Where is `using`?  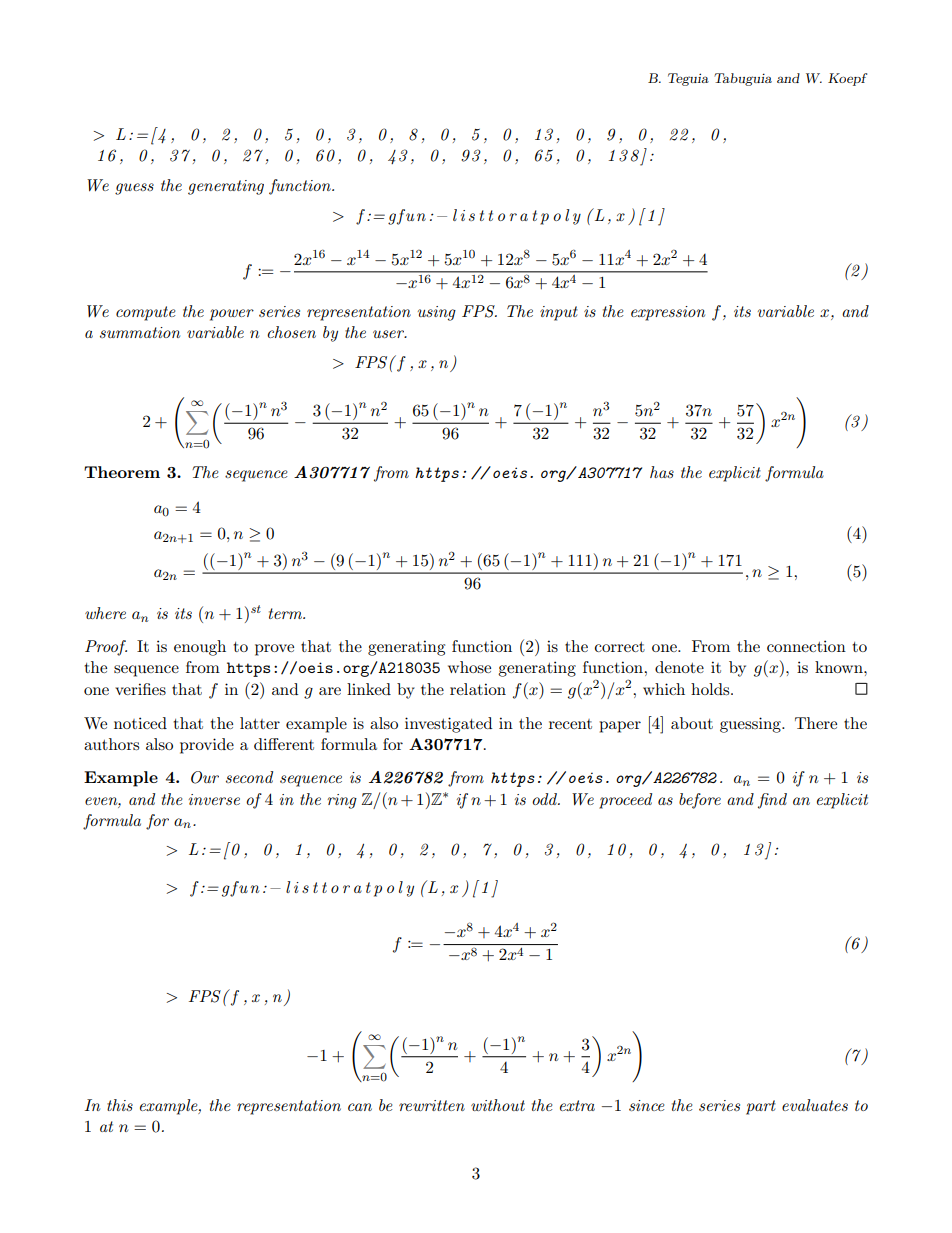
using is located at coordinates (437, 313).
